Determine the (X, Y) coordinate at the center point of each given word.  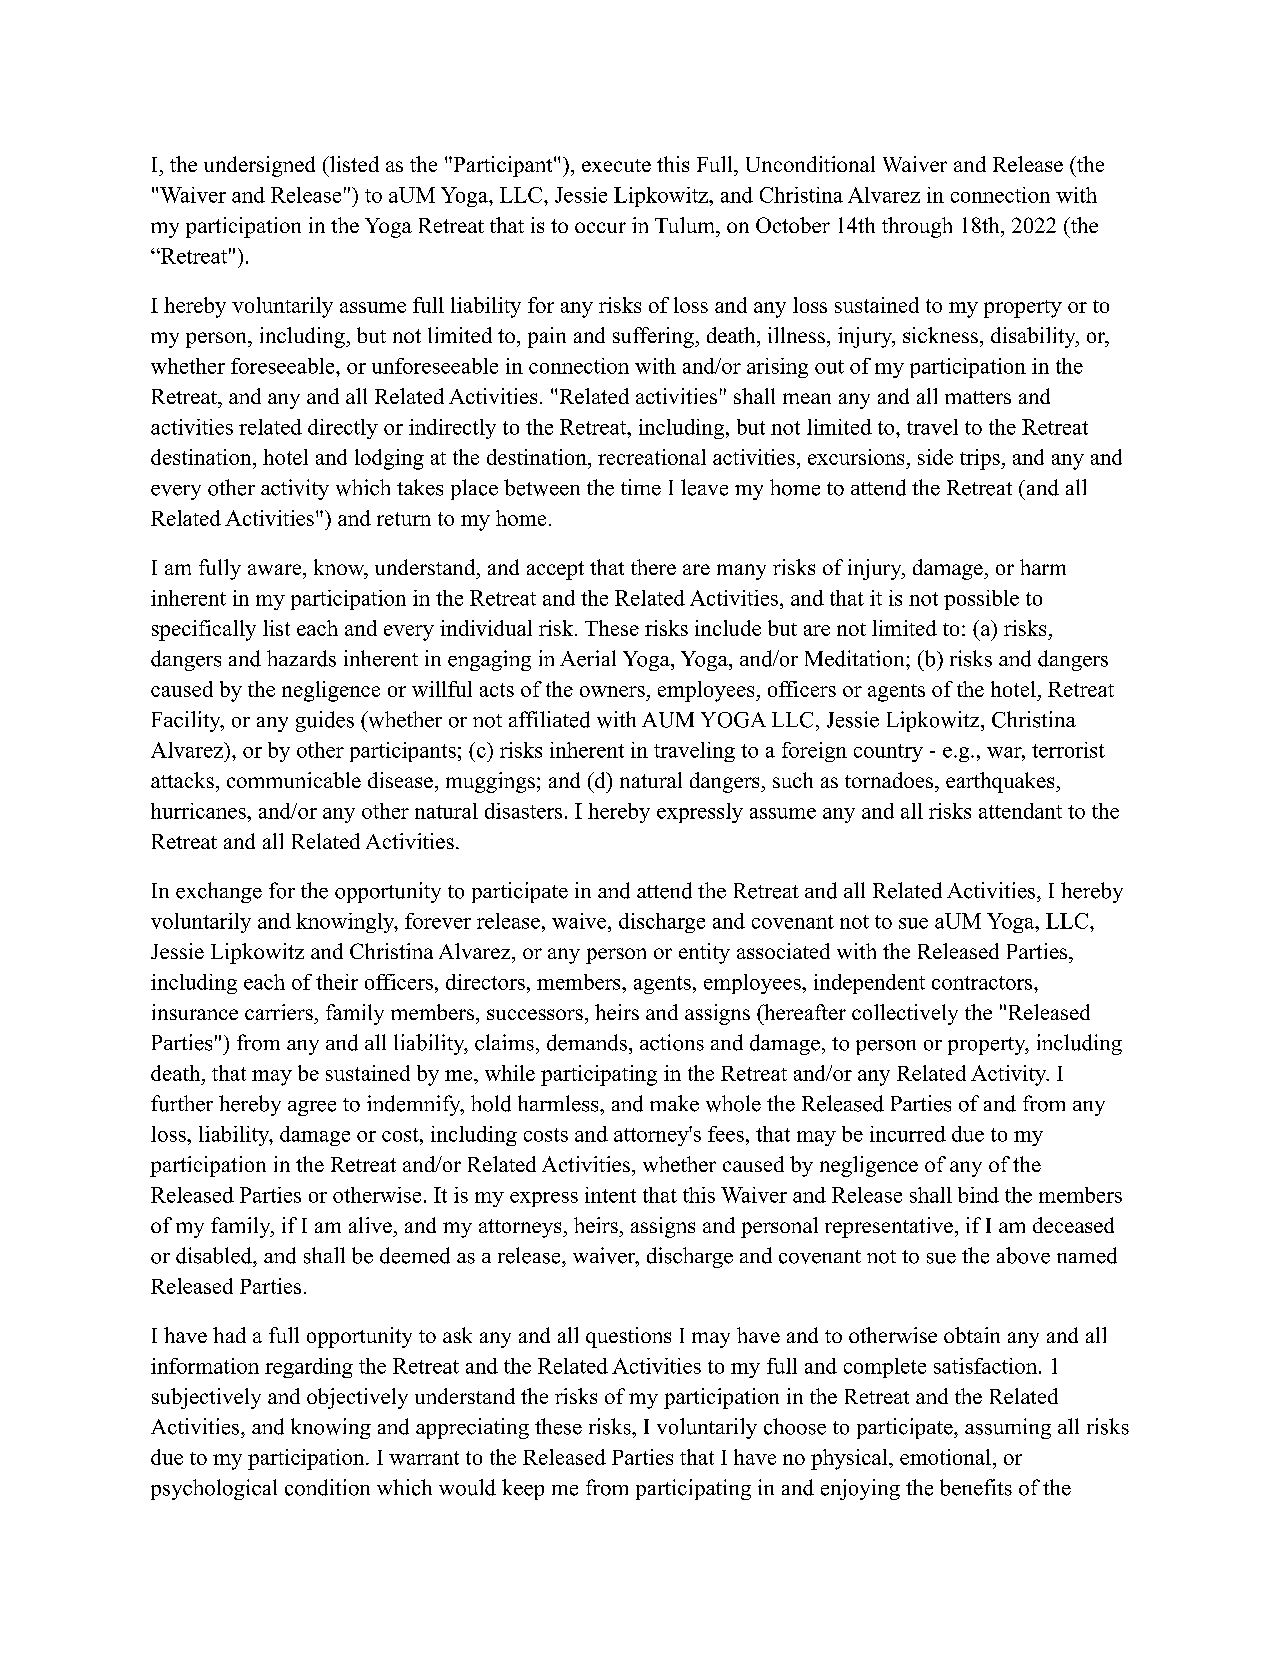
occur (600, 227)
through (917, 227)
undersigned (259, 166)
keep (523, 1489)
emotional (945, 1457)
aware (276, 569)
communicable (294, 780)
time (641, 487)
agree (312, 1108)
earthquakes (1001, 782)
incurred (908, 1134)
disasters (523, 811)
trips (981, 459)
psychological (214, 1489)
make (674, 1103)
